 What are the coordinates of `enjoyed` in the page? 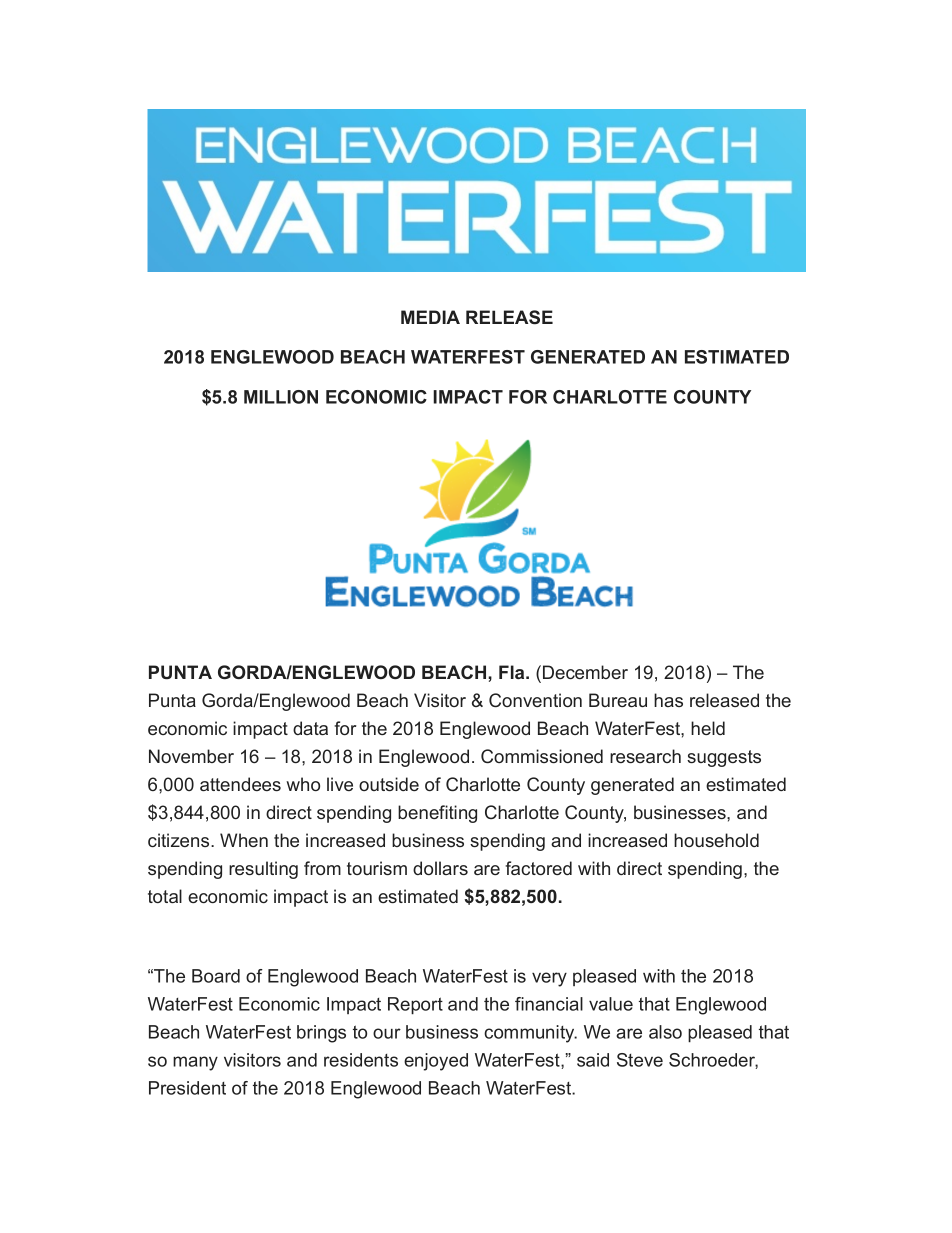 It's located at (436, 1062).
